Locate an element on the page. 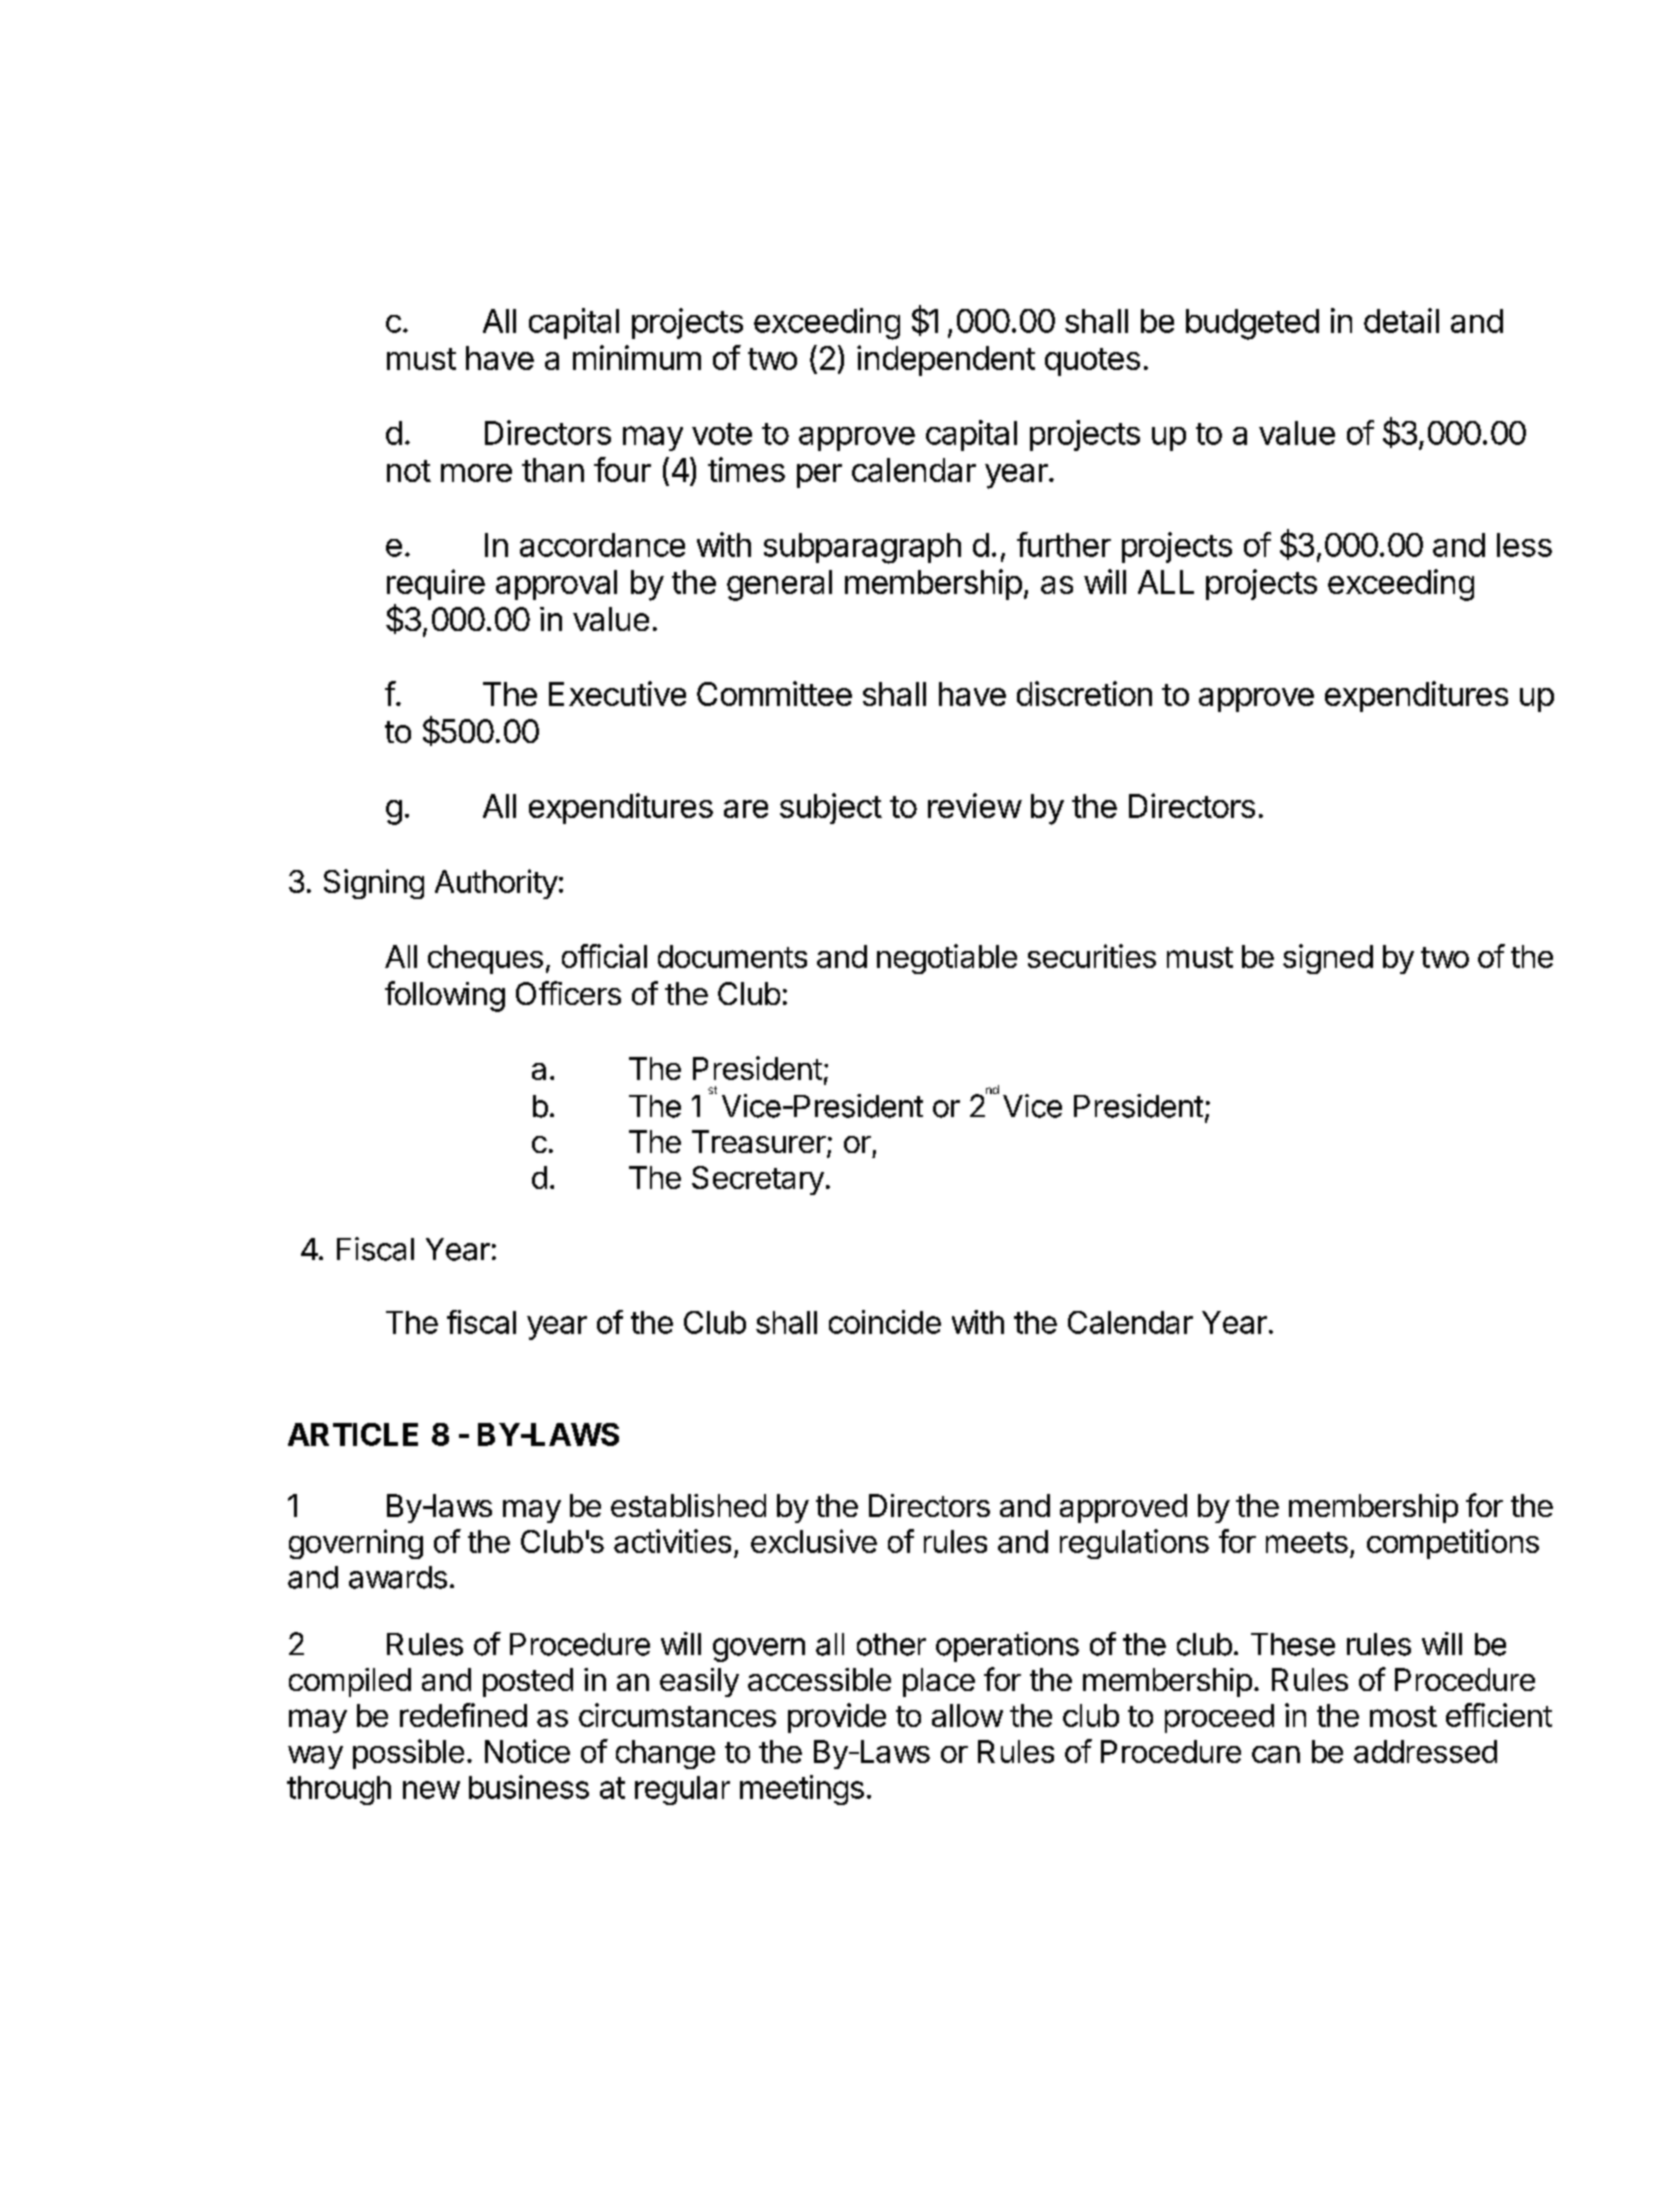 This image has width=1656, height=2210. review is located at coordinates (975, 805).
